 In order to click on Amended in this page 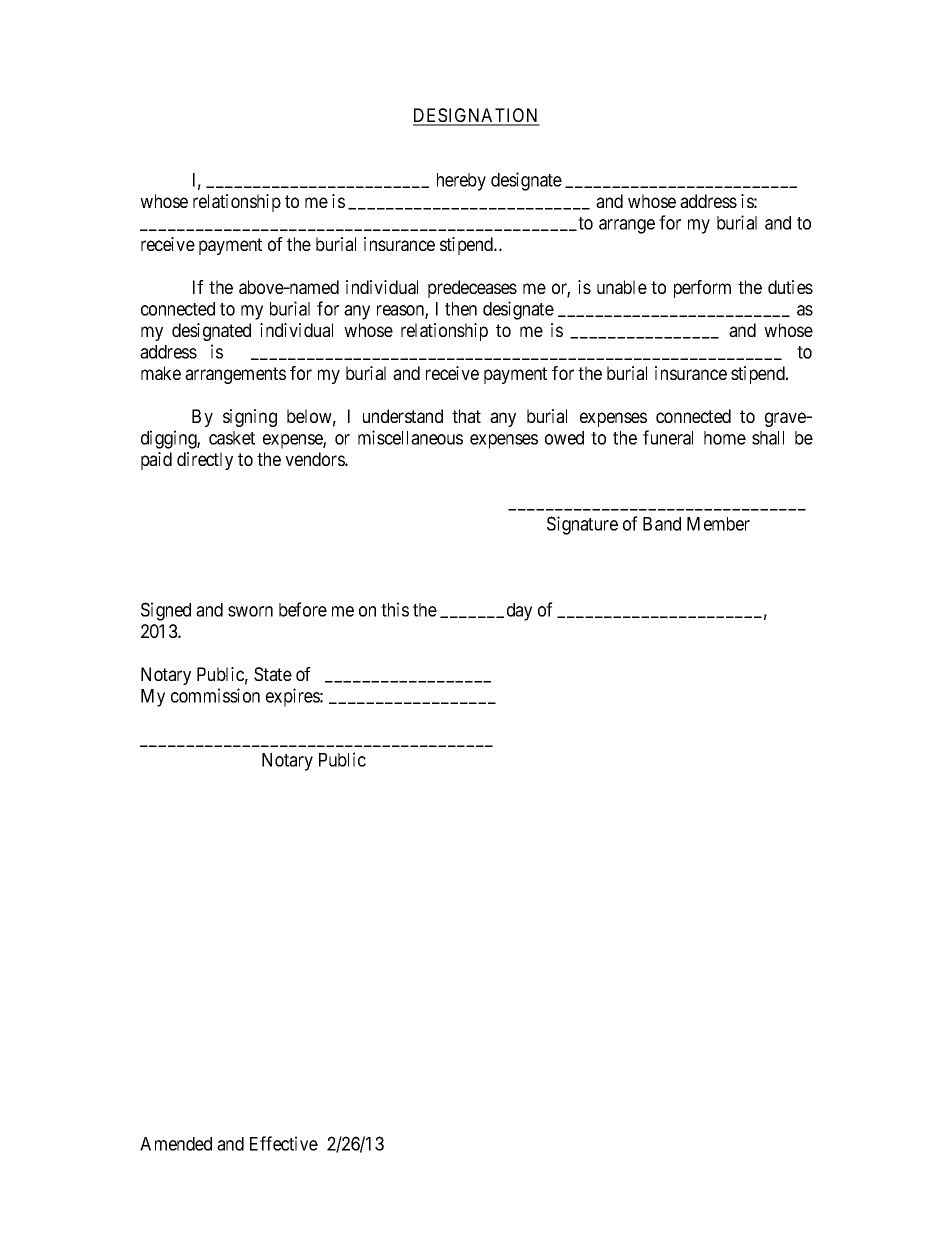, I will do `click(176, 1144)`.
